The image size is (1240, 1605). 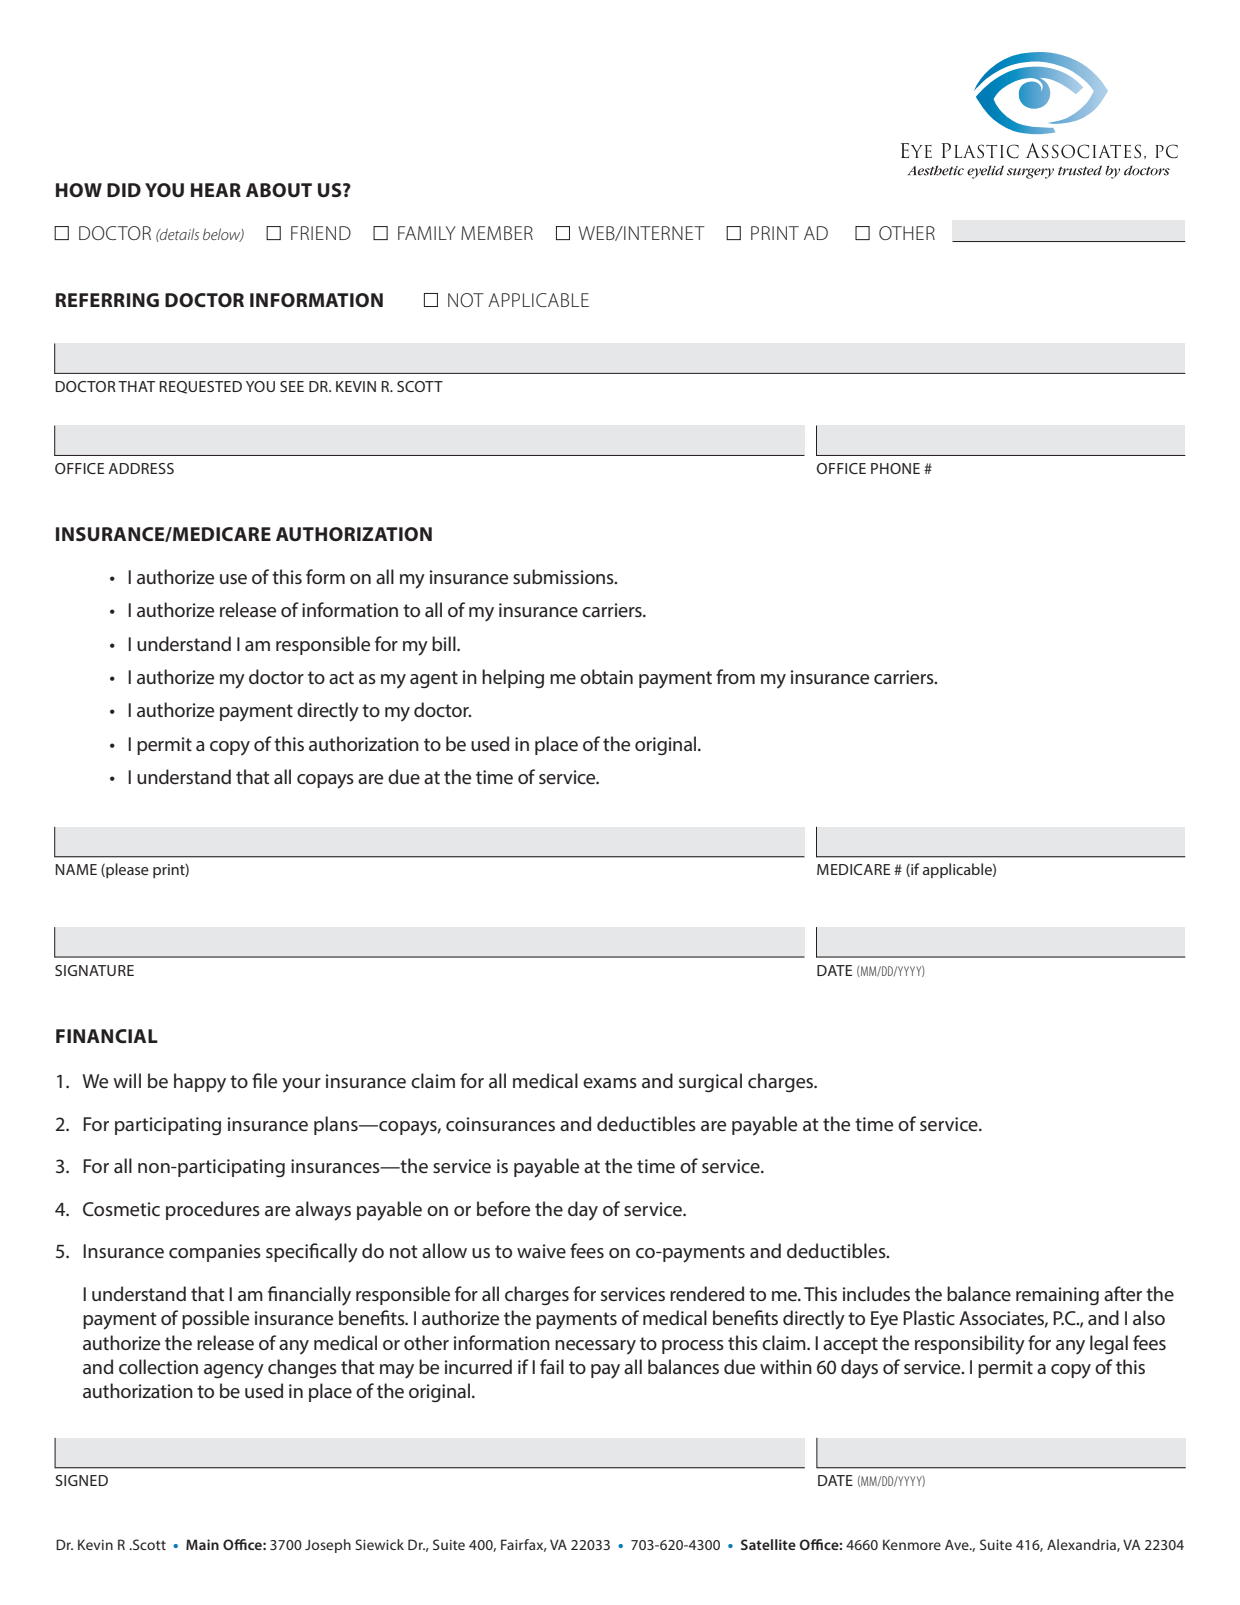 I want to click on PHONE, so click(x=895, y=468).
